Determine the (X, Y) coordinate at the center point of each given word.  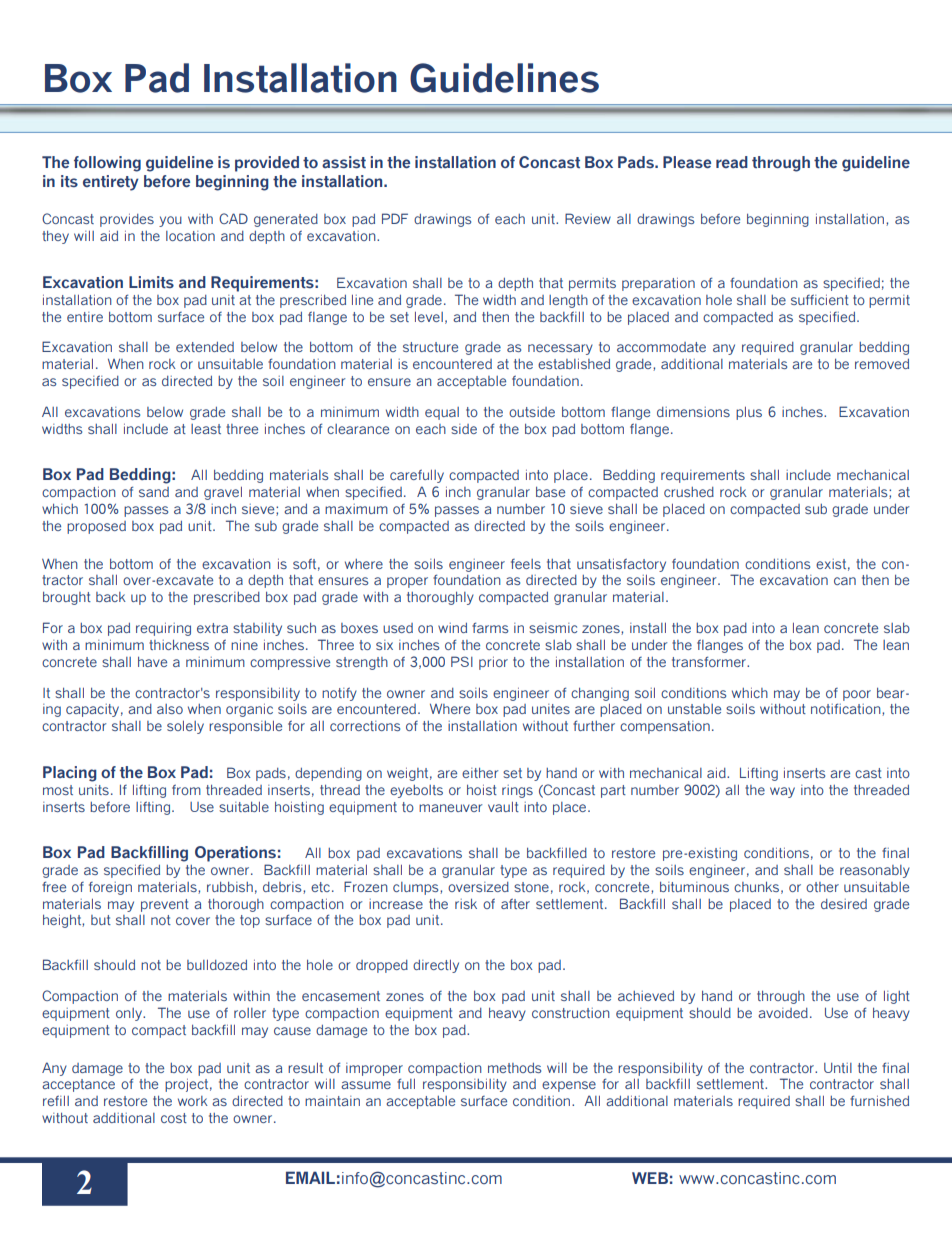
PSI (462, 661)
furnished (879, 1100)
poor (857, 695)
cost (174, 1118)
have (152, 662)
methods (514, 1068)
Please (687, 162)
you (170, 221)
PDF (395, 218)
